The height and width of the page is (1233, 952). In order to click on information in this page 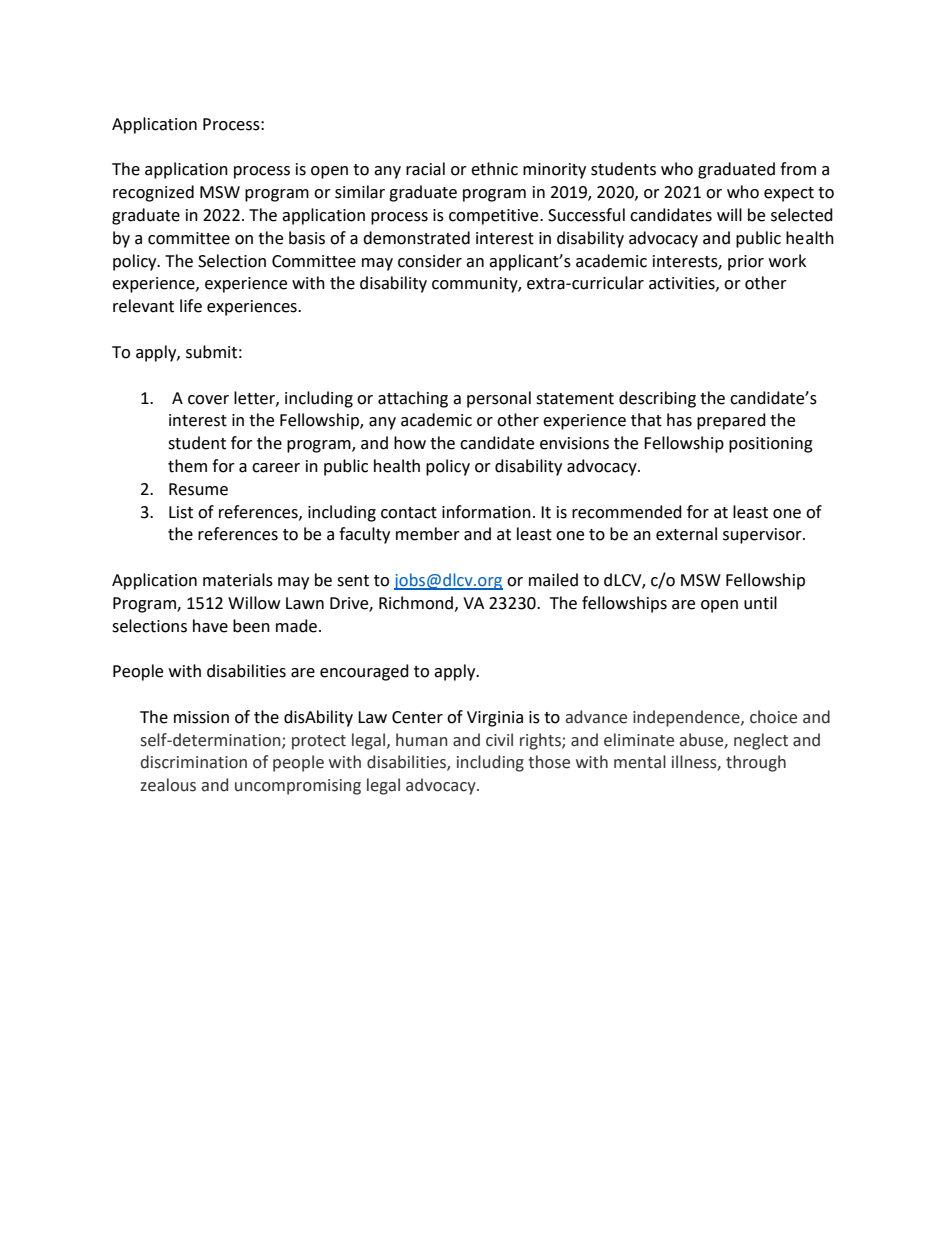, I will do `click(486, 512)`.
